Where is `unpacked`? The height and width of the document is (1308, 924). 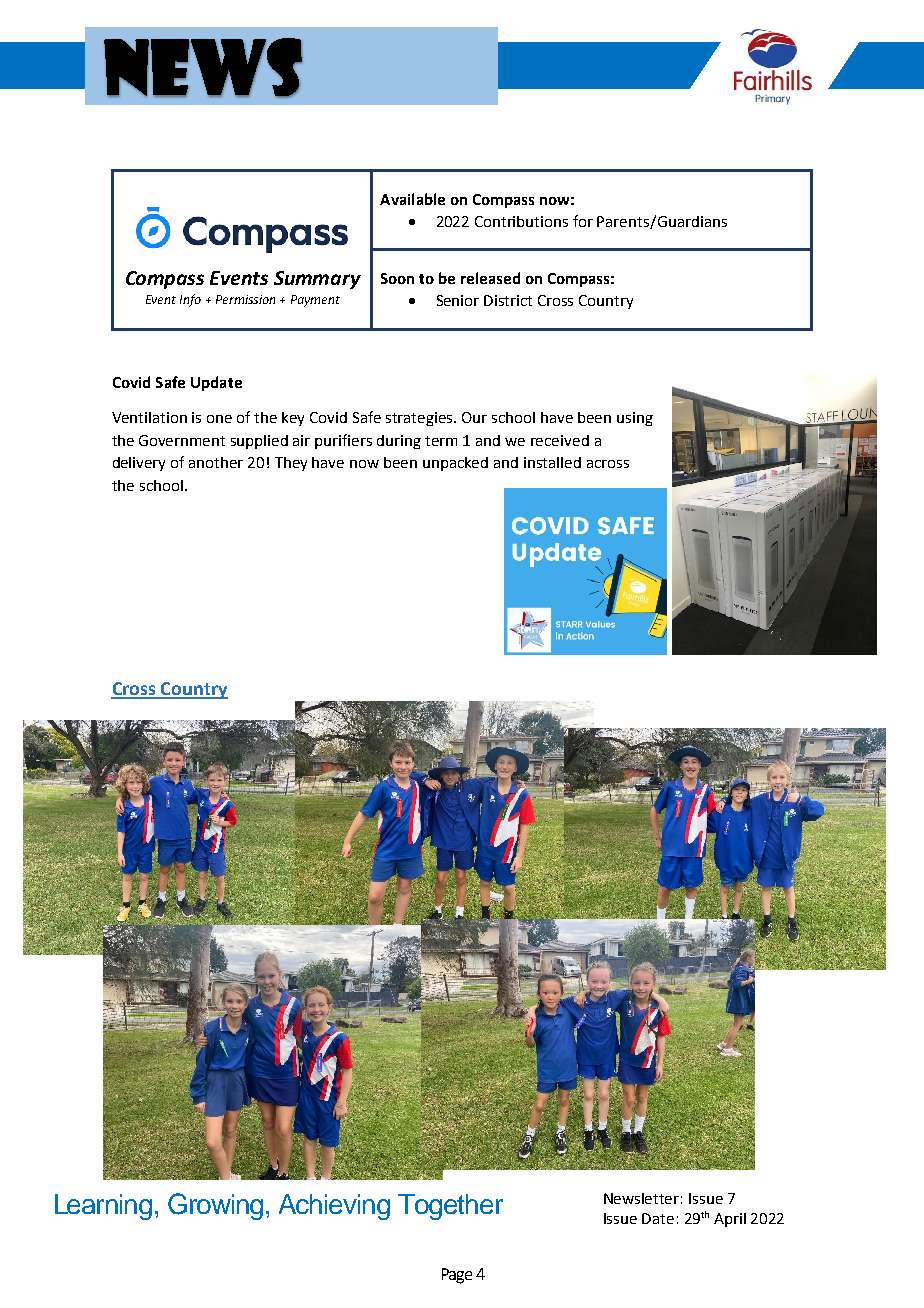
unpacked is located at coordinates (455, 464).
